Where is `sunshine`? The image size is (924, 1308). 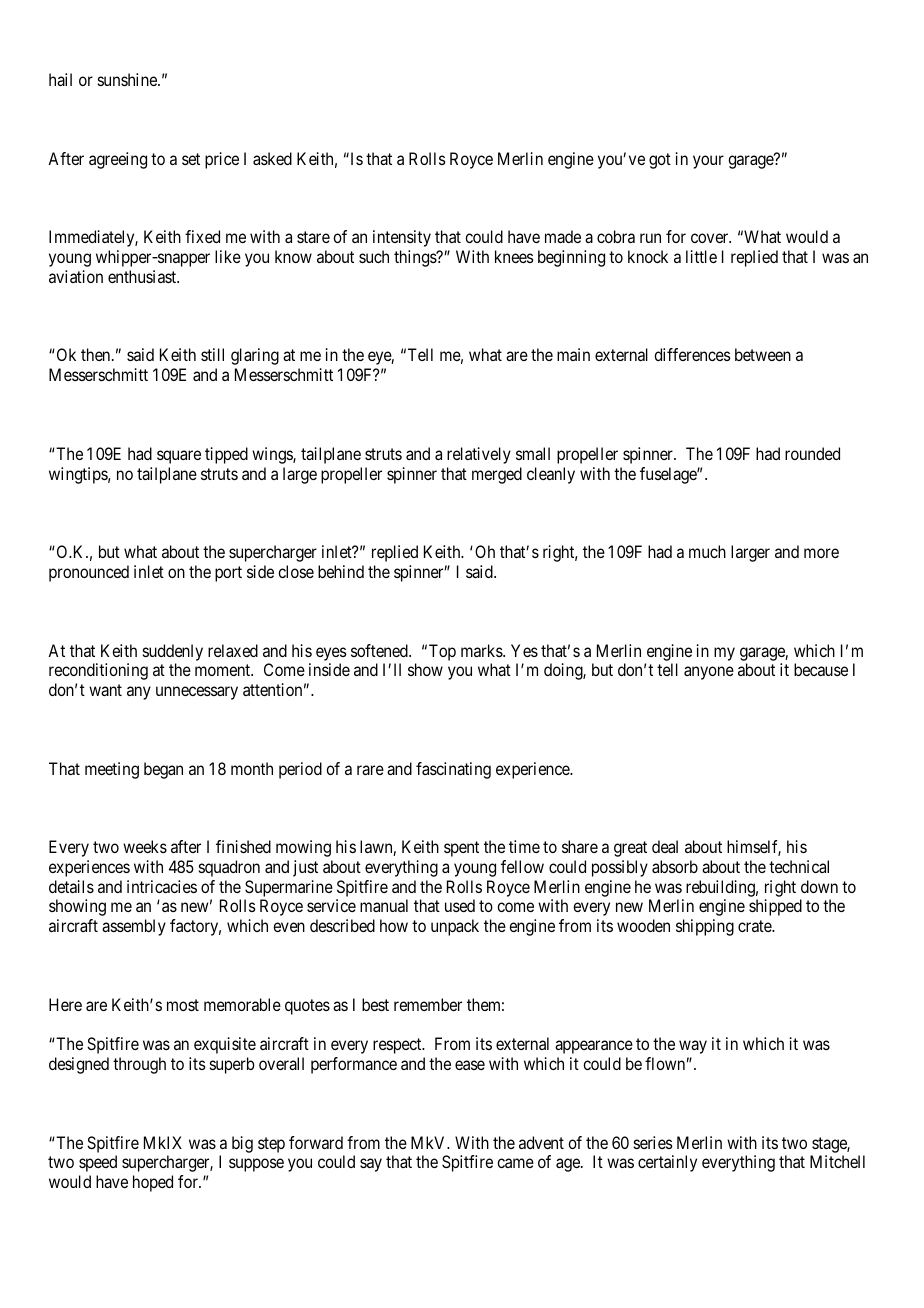 sunshine is located at coordinates (128, 79).
